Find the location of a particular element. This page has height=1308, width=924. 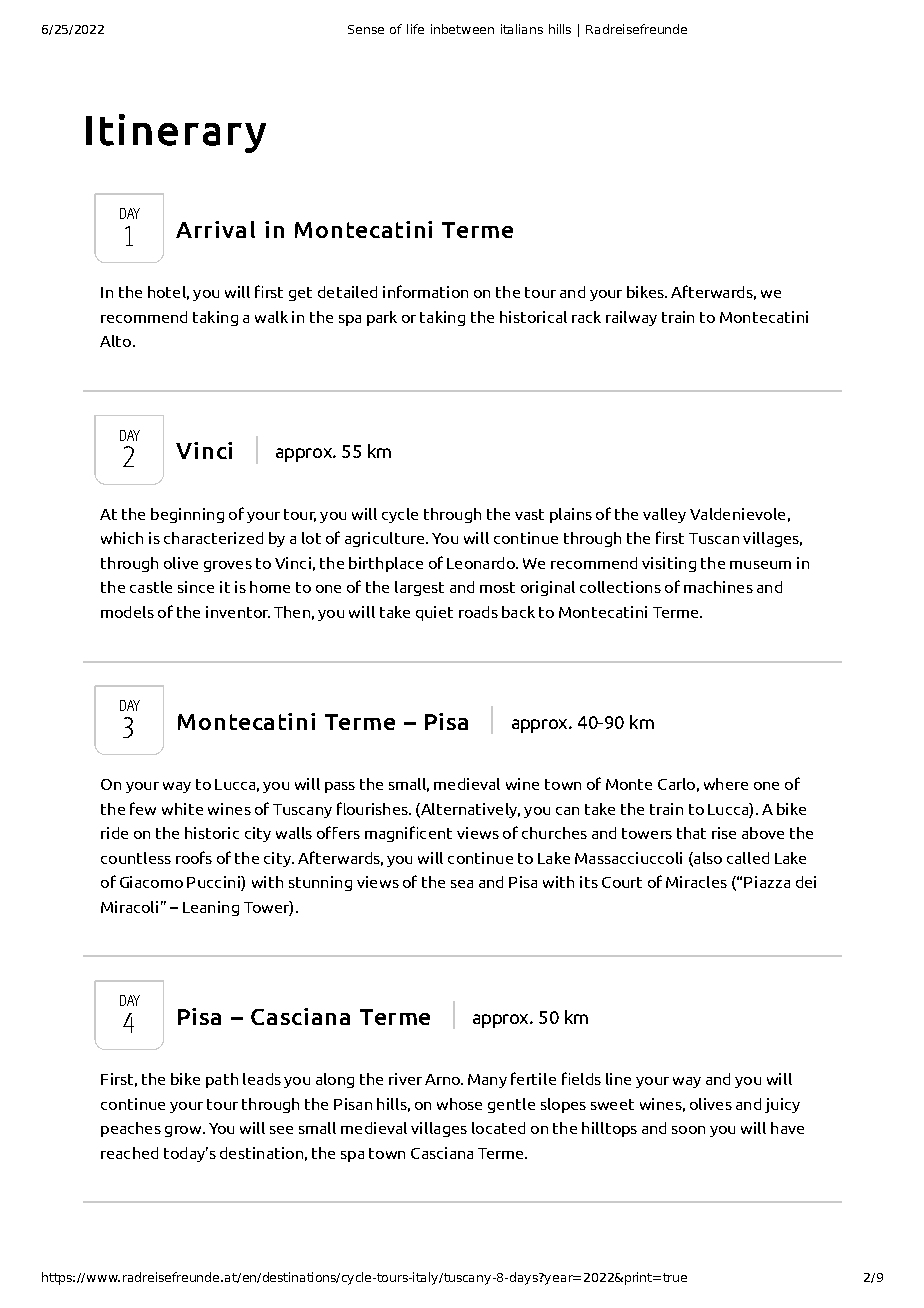

pass is located at coordinates (340, 787).
